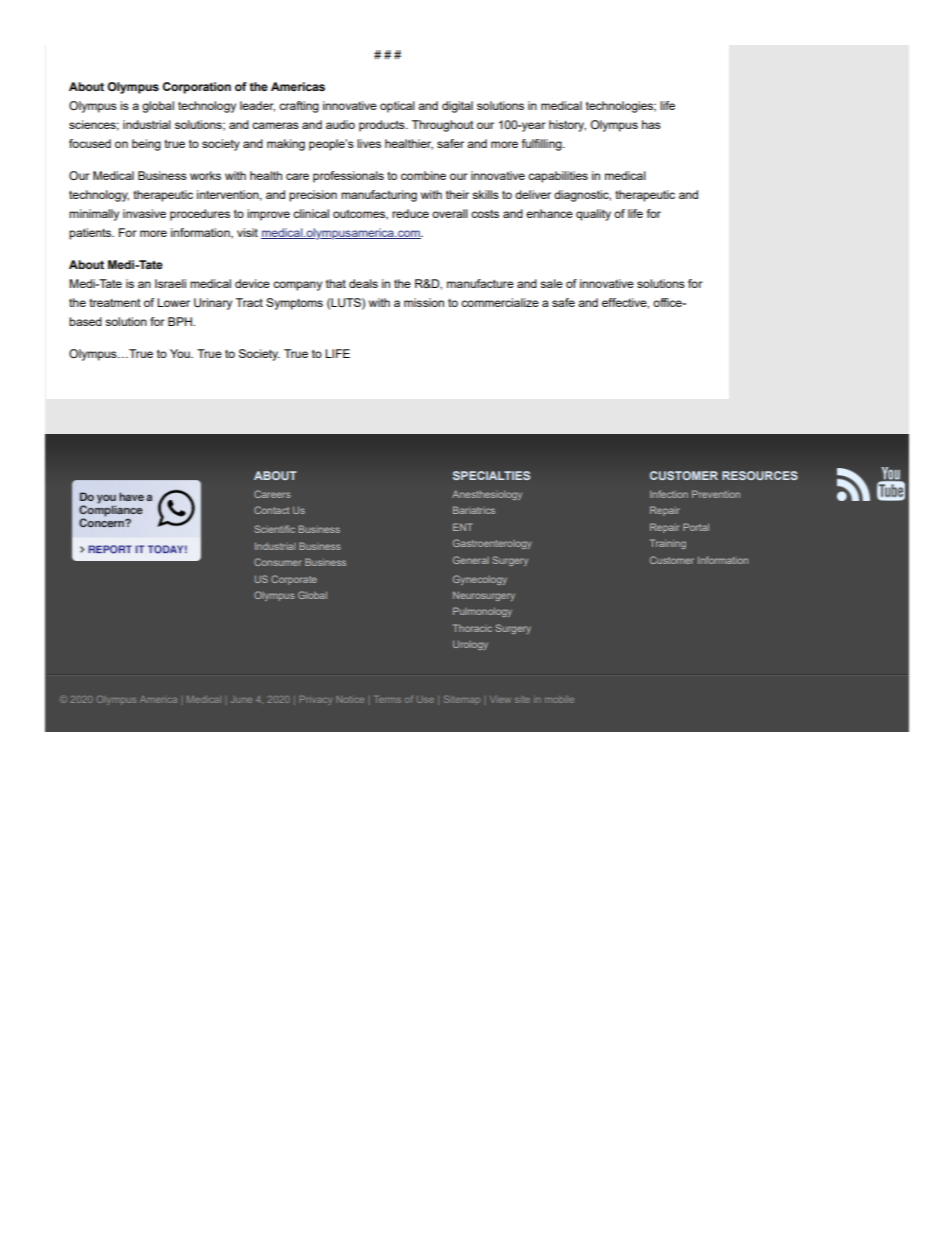 Image resolution: width=952 pixels, height=1233 pixels. Describe the element at coordinates (173, 302) in the image. I see `Lower` at that location.
